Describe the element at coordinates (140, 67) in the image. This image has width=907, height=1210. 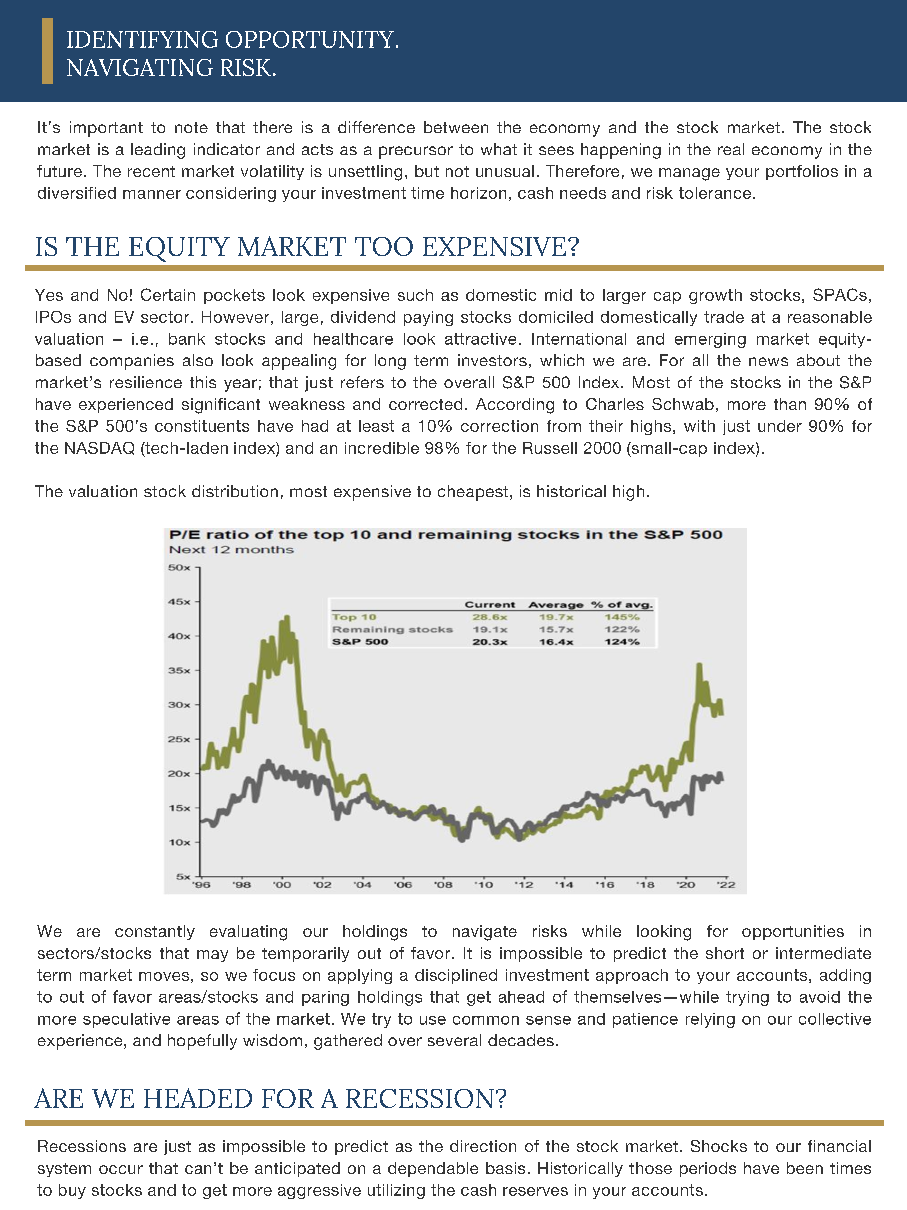
I see `NAVIGATING` at that location.
